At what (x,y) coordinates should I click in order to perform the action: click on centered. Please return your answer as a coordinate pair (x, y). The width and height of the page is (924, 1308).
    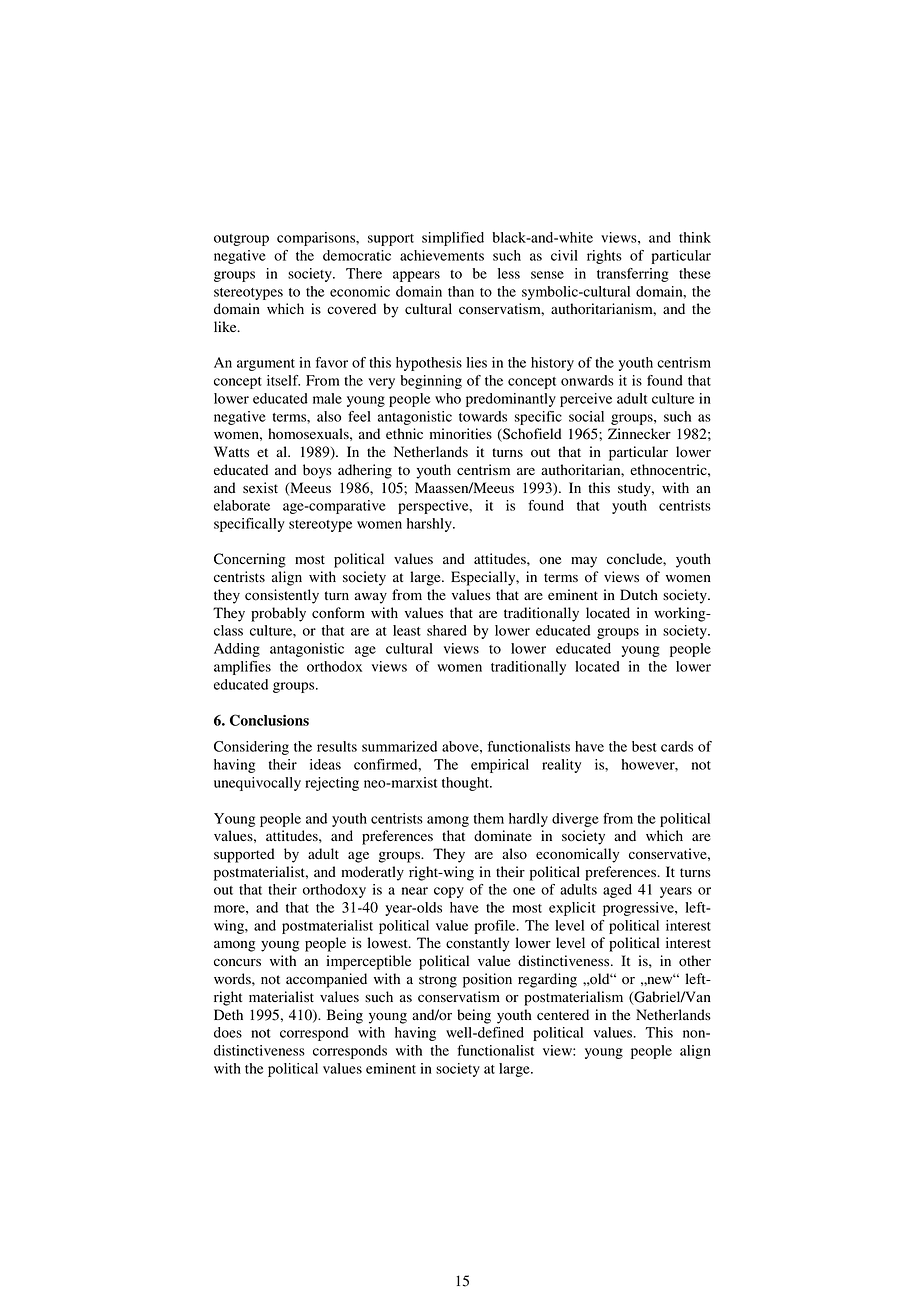
    Looking at the image, I should click on (563, 1015).
